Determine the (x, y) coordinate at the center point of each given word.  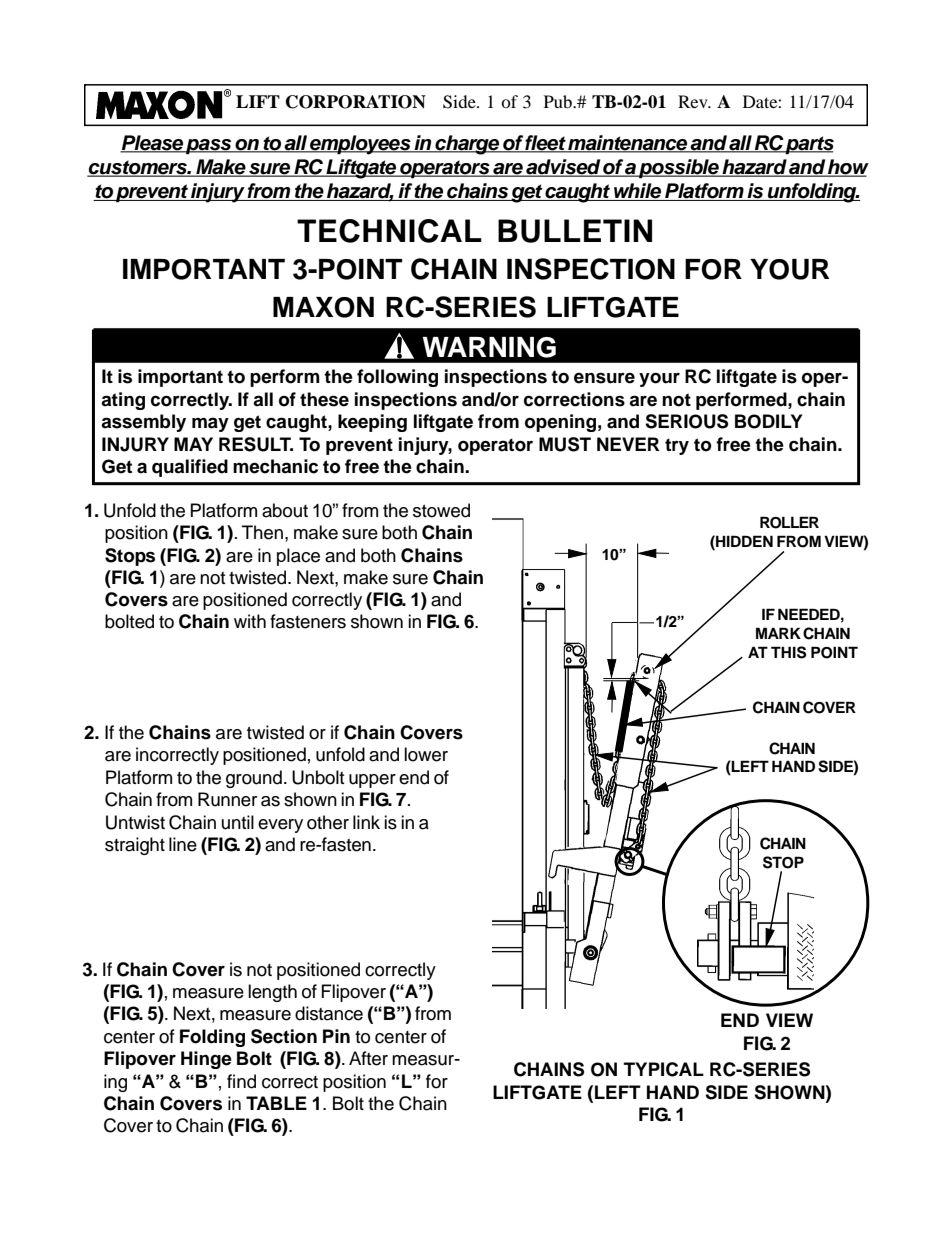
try (677, 446)
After (368, 1058)
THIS (789, 652)
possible (679, 169)
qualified (190, 468)
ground (254, 779)
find (241, 1081)
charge (467, 145)
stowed (441, 510)
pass (209, 147)
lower (426, 754)
